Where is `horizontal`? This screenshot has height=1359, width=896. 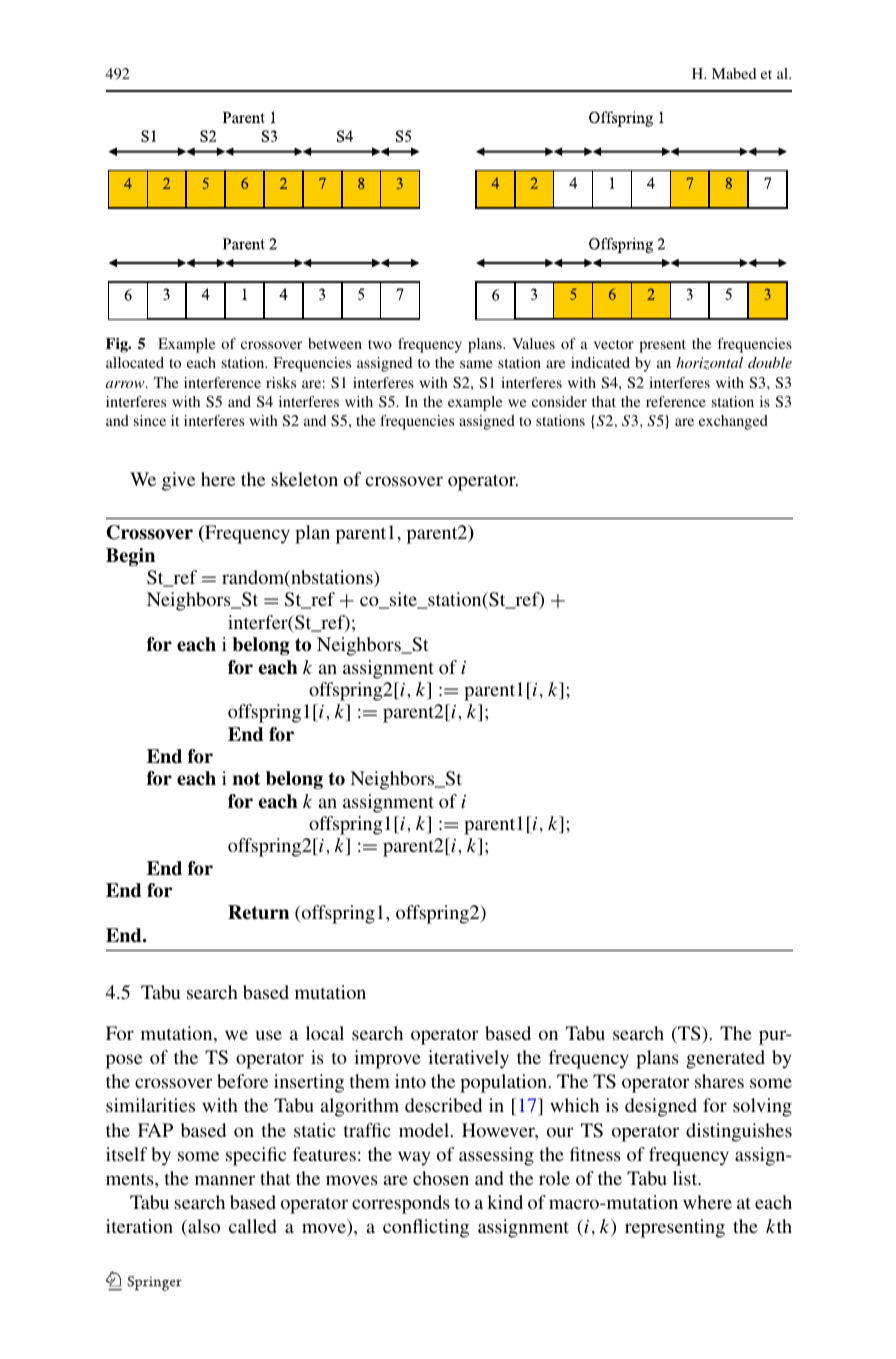 horizontal is located at coordinates (709, 363).
